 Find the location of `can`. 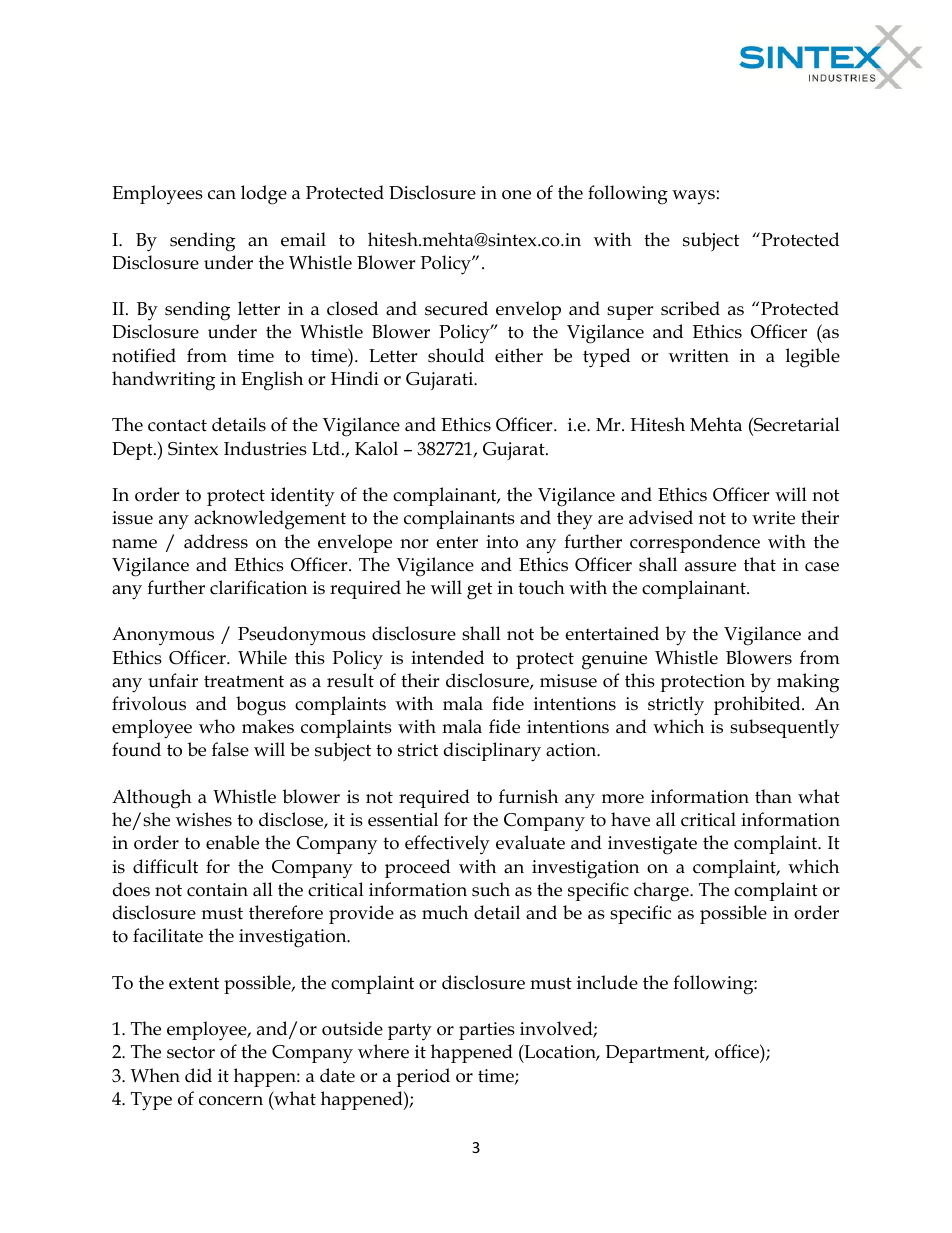

can is located at coordinates (222, 195).
